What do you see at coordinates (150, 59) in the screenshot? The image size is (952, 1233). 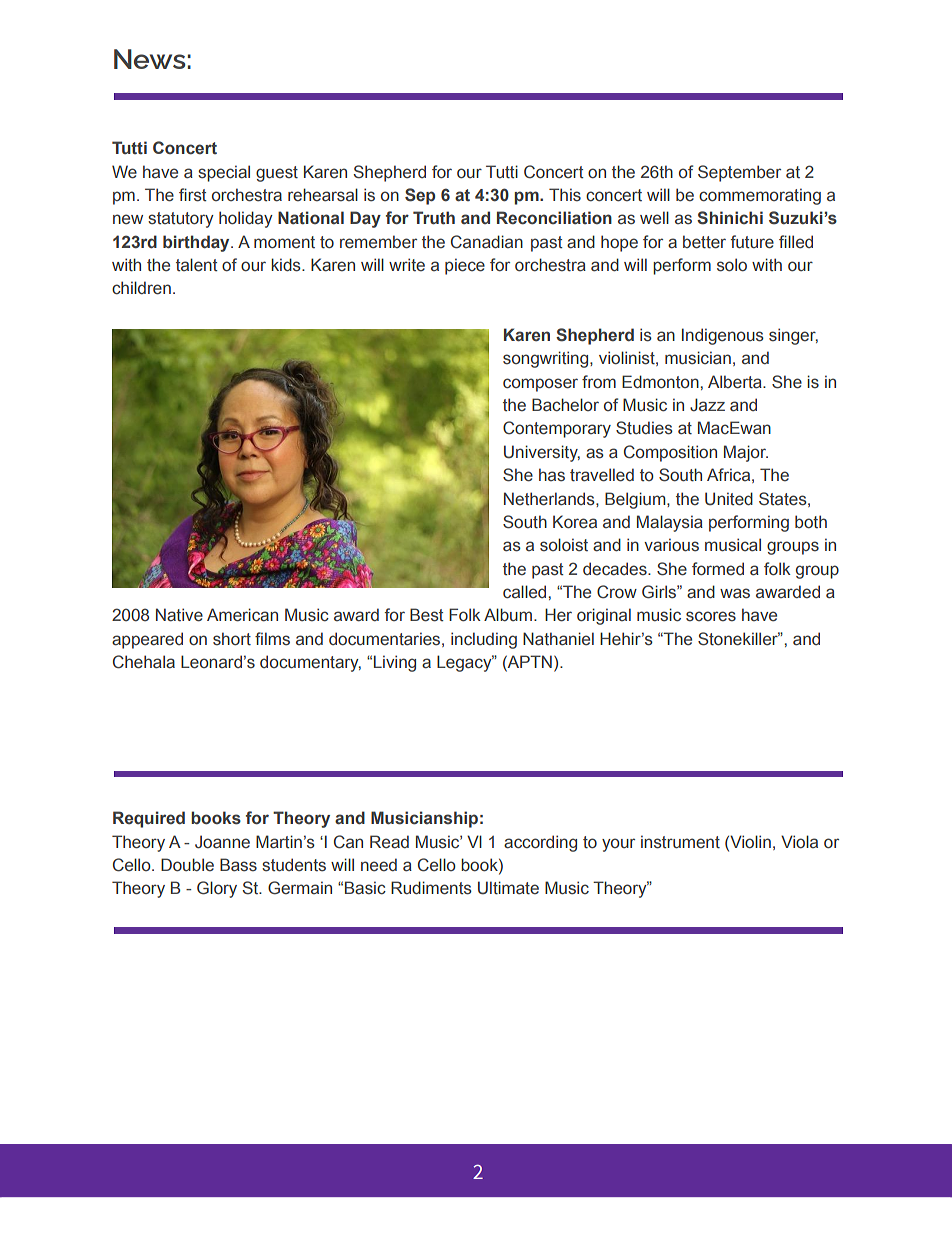 I see `News` at bounding box center [150, 59].
